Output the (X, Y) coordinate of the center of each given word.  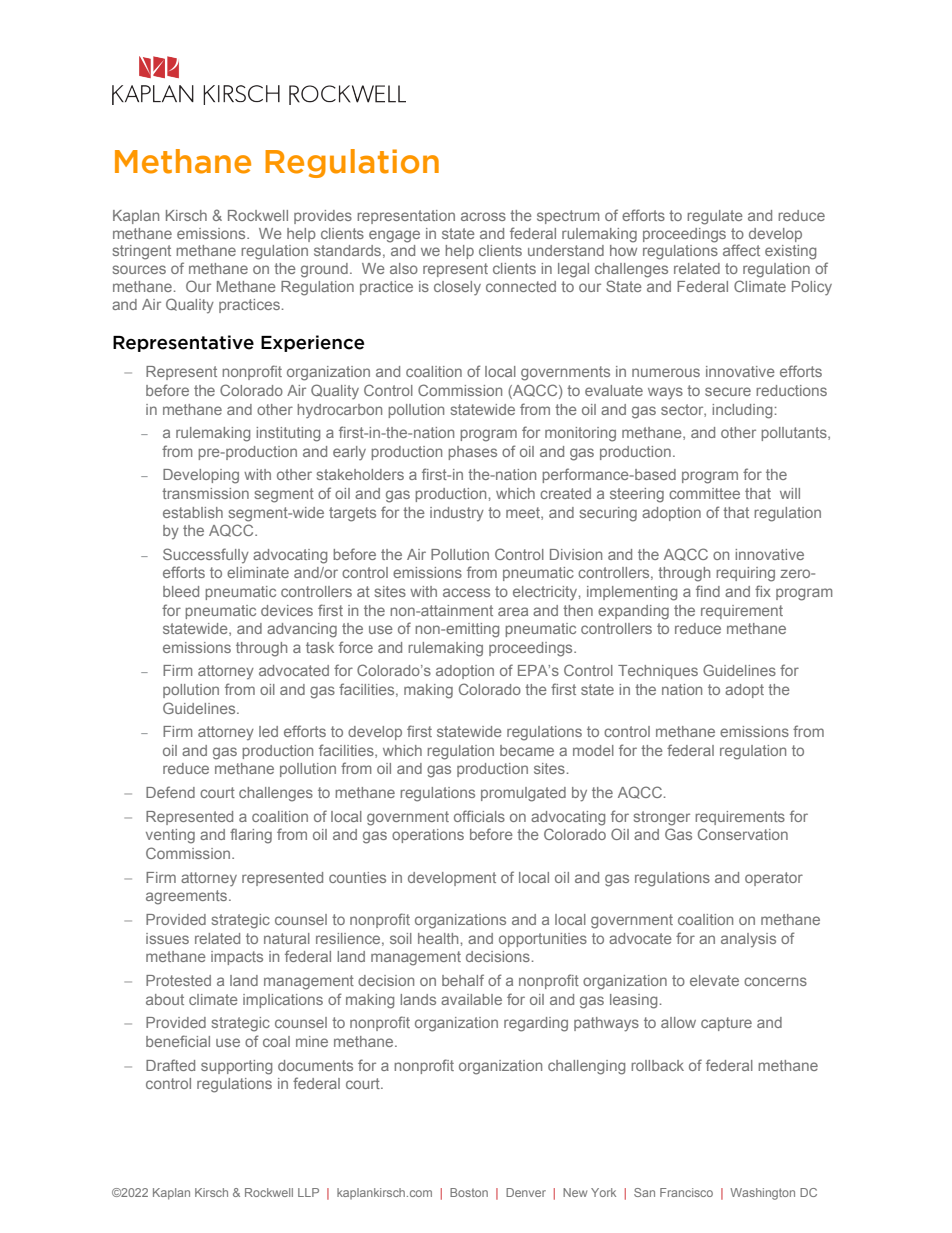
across (483, 216)
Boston (469, 1192)
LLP (308, 1192)
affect (741, 250)
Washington (762, 1194)
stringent (142, 252)
